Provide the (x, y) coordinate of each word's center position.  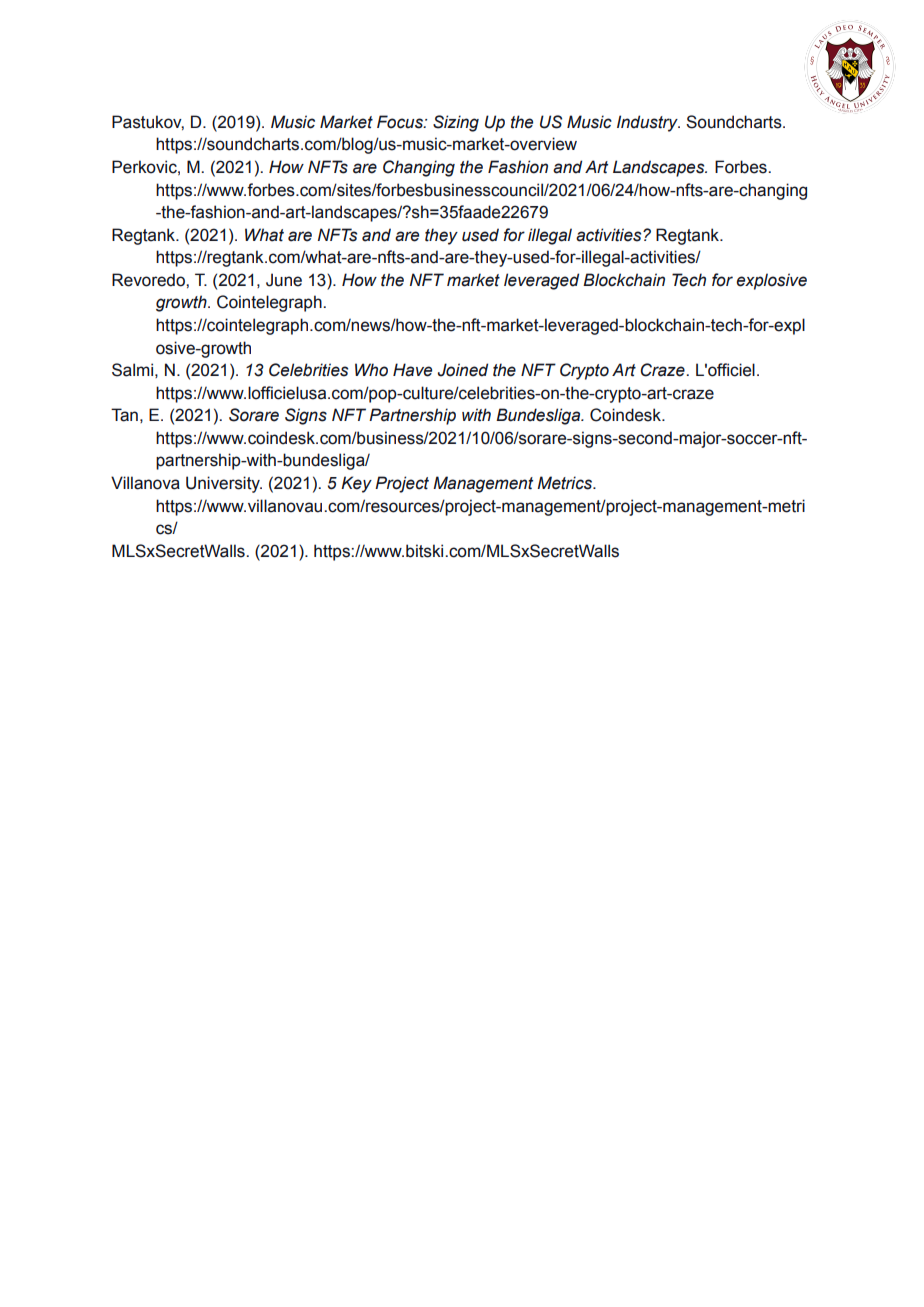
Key (356, 484)
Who (371, 370)
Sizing (456, 123)
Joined (463, 370)
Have (412, 370)
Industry (648, 123)
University (224, 484)
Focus (401, 122)
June (284, 280)
